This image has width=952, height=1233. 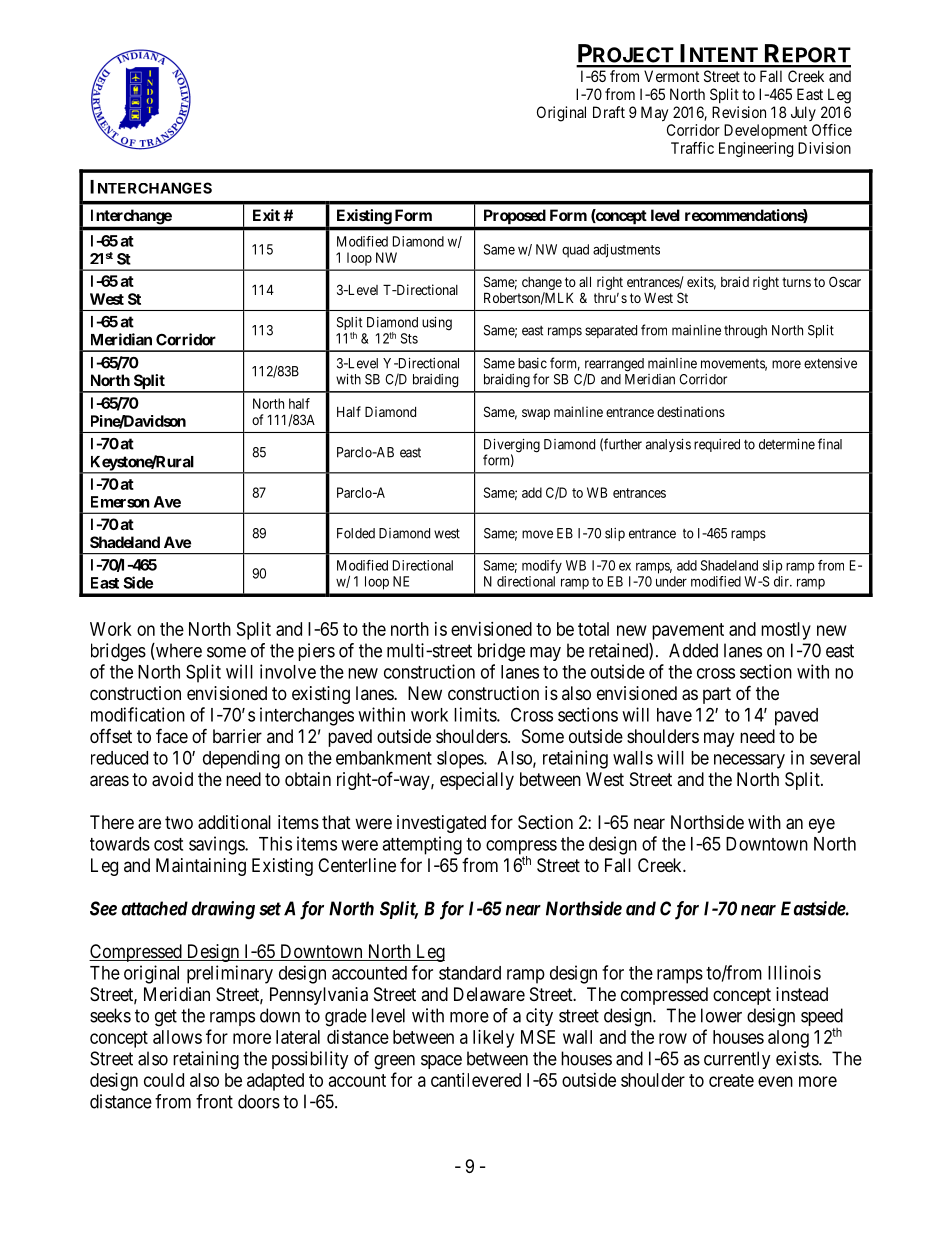 I want to click on could, so click(x=164, y=1080).
